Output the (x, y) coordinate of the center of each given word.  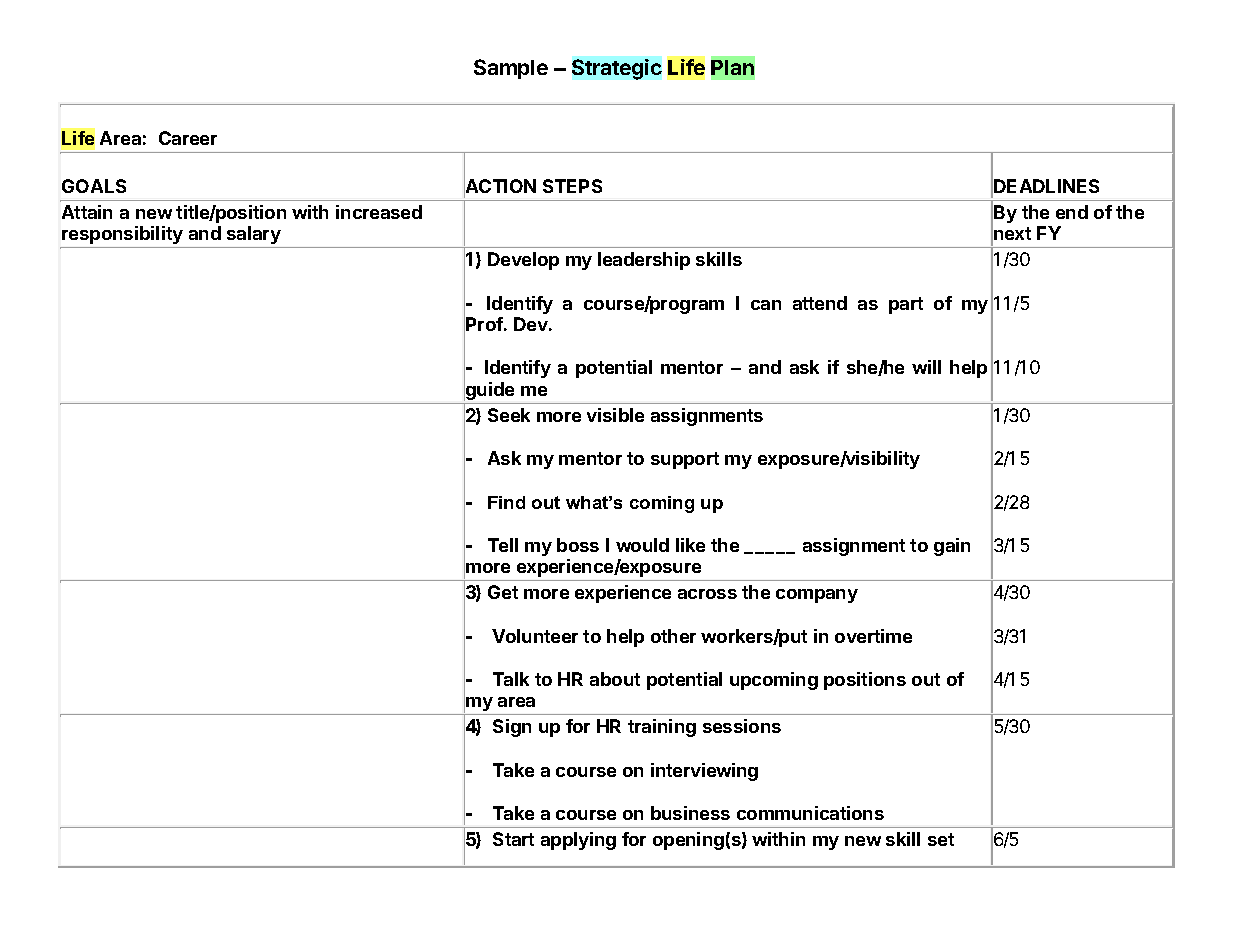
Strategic (617, 69)
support (685, 460)
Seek (509, 415)
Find (506, 502)
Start (513, 839)
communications (810, 813)
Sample (511, 69)
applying (578, 841)
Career (188, 138)
